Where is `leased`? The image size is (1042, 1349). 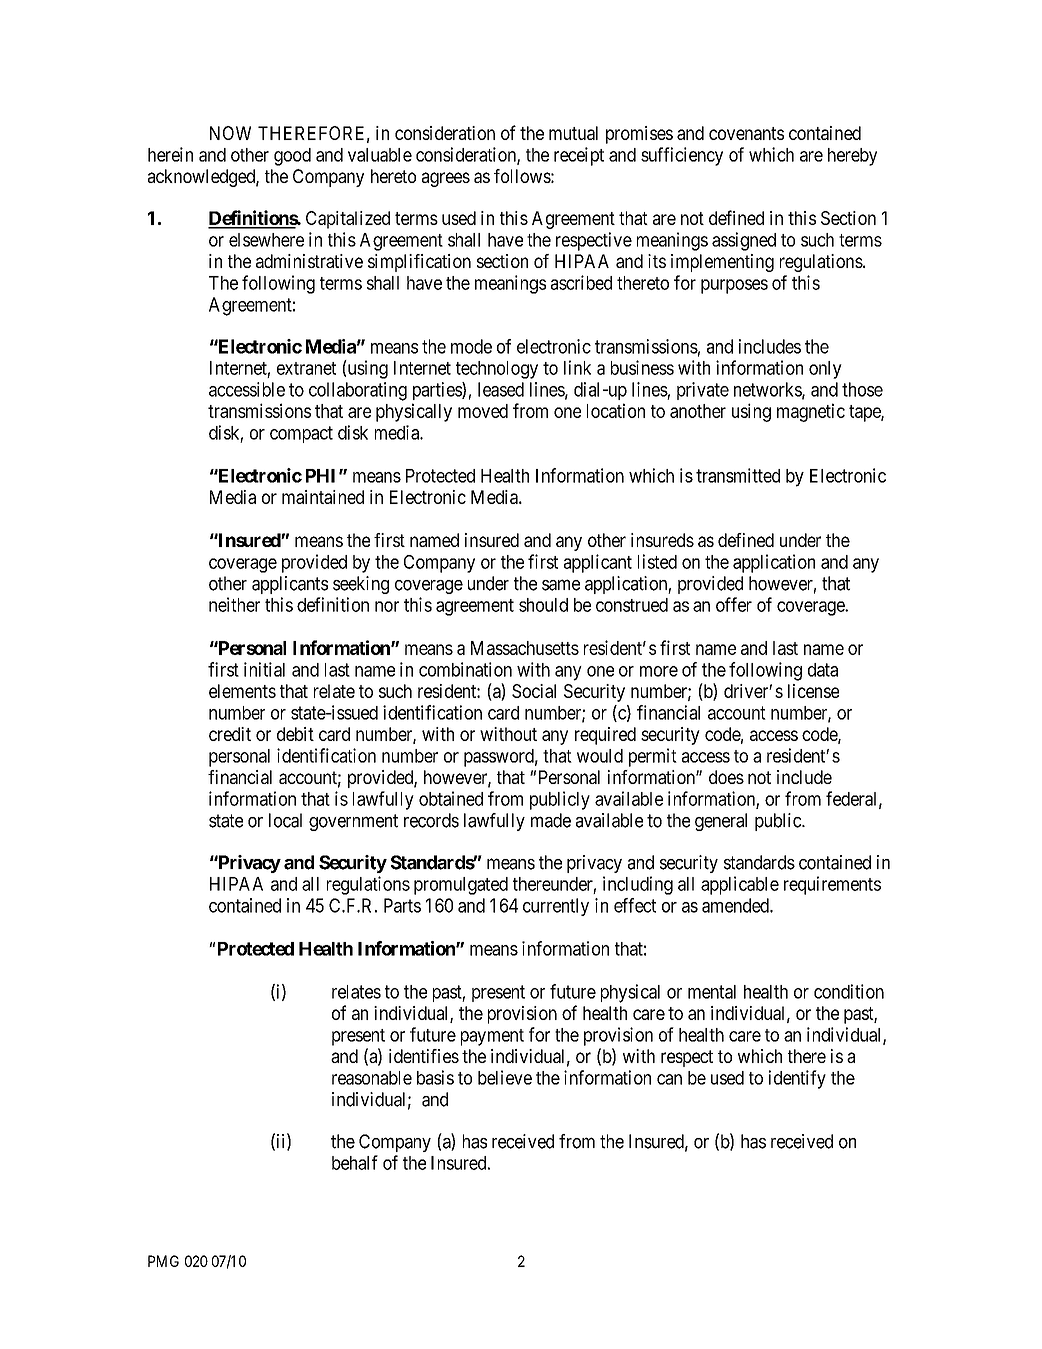 leased is located at coordinates (501, 389).
